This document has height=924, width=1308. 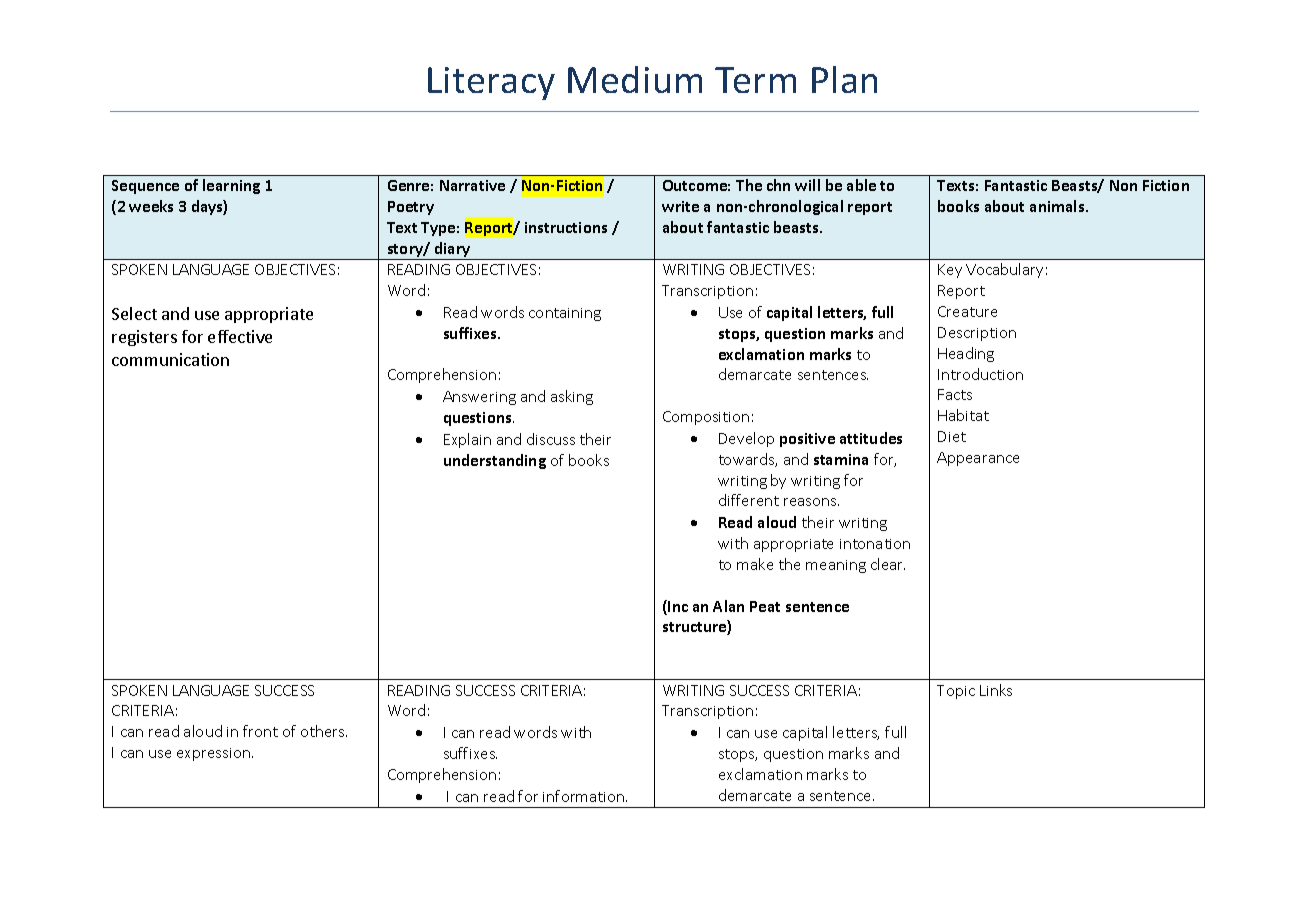 I want to click on expression, so click(x=213, y=754).
